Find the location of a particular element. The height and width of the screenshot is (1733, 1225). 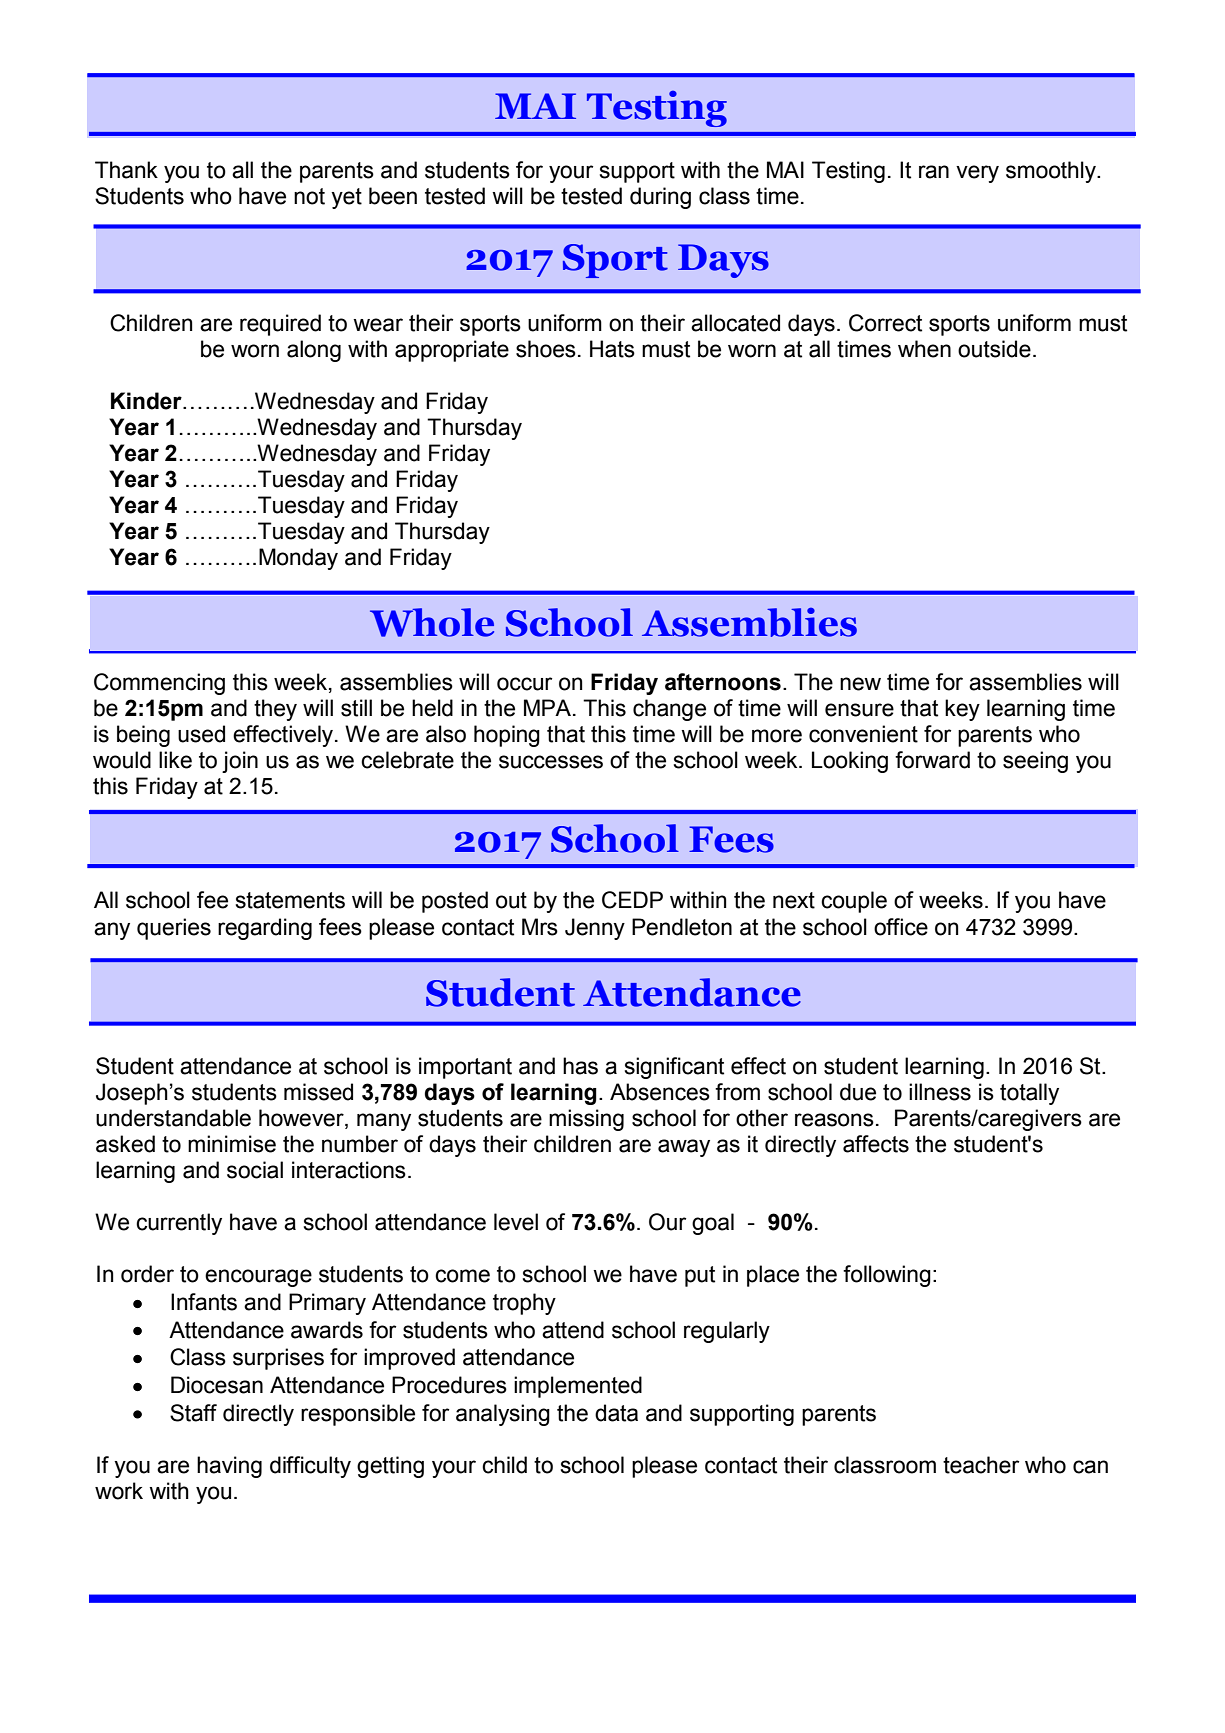

Commencing is located at coordinates (159, 684).
